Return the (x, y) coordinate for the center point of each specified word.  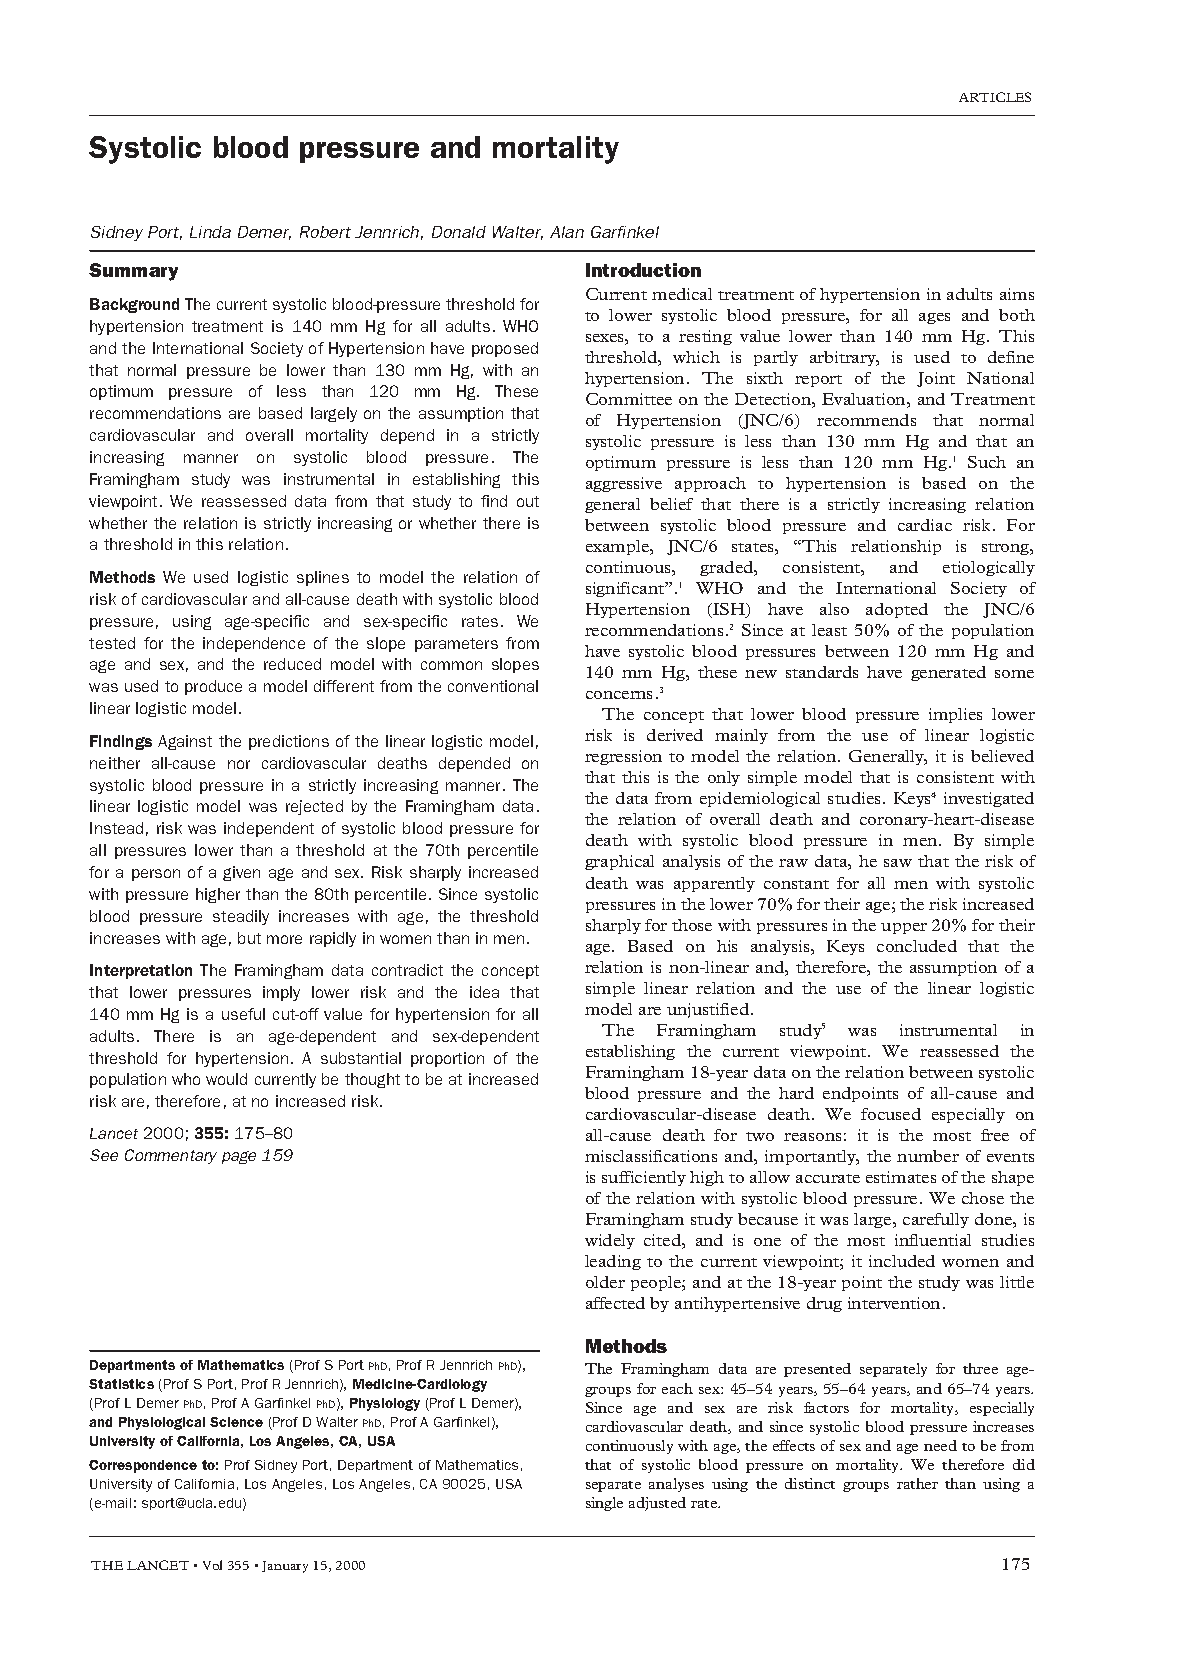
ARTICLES (995, 97)
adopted (897, 610)
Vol (212, 1565)
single (604, 1504)
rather (917, 1483)
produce (213, 687)
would (226, 1079)
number (928, 1156)
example (618, 547)
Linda (210, 232)
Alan (567, 232)
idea (484, 992)
